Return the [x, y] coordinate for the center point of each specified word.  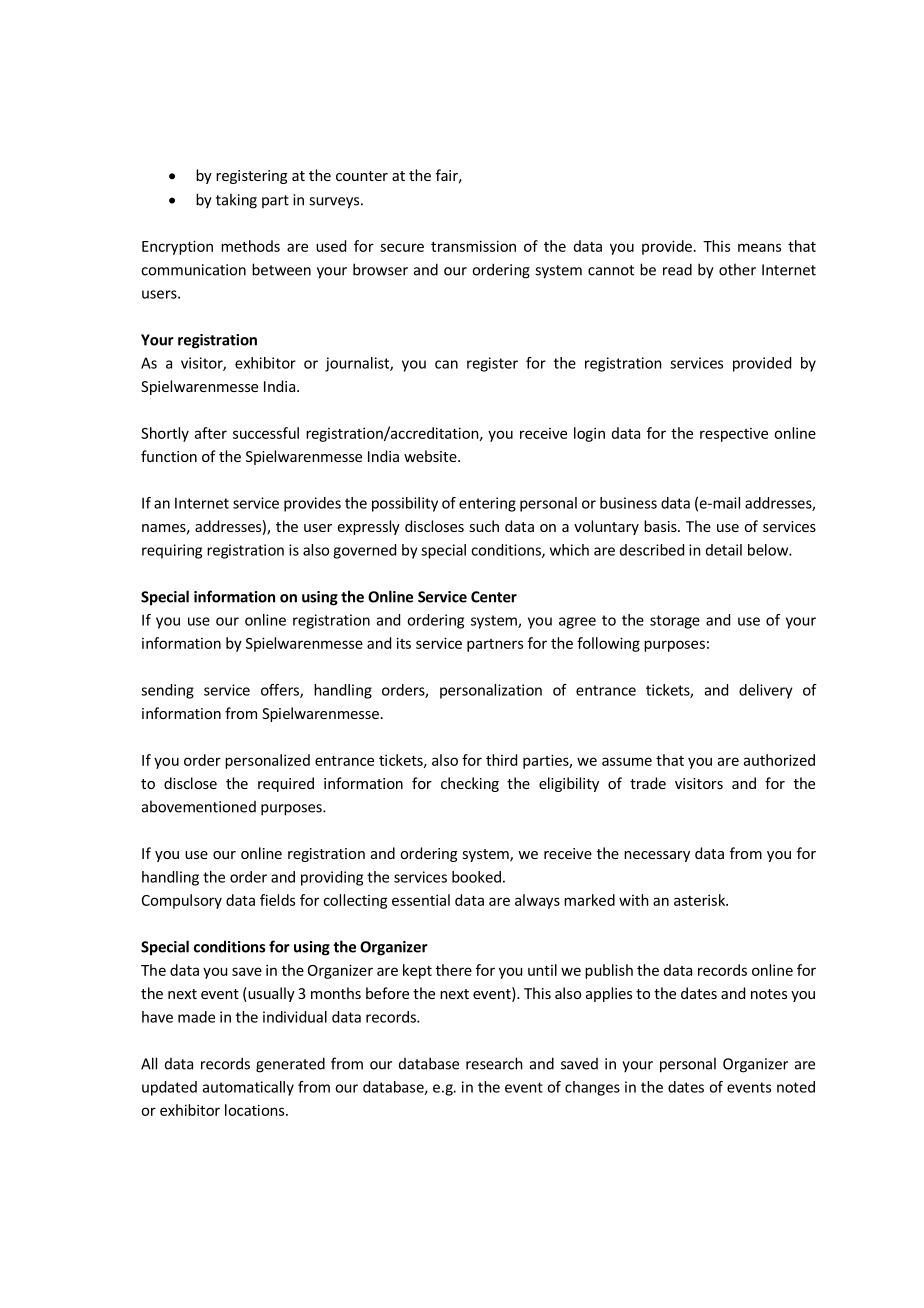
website [431, 456]
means [759, 247]
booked [476, 877]
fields [277, 900]
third [501, 760]
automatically [248, 1088]
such [484, 526]
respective [734, 435]
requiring [172, 551]
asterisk [700, 900]
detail [724, 550]
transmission [473, 246]
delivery [766, 691]
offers [281, 691]
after [211, 433]
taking [236, 201]
